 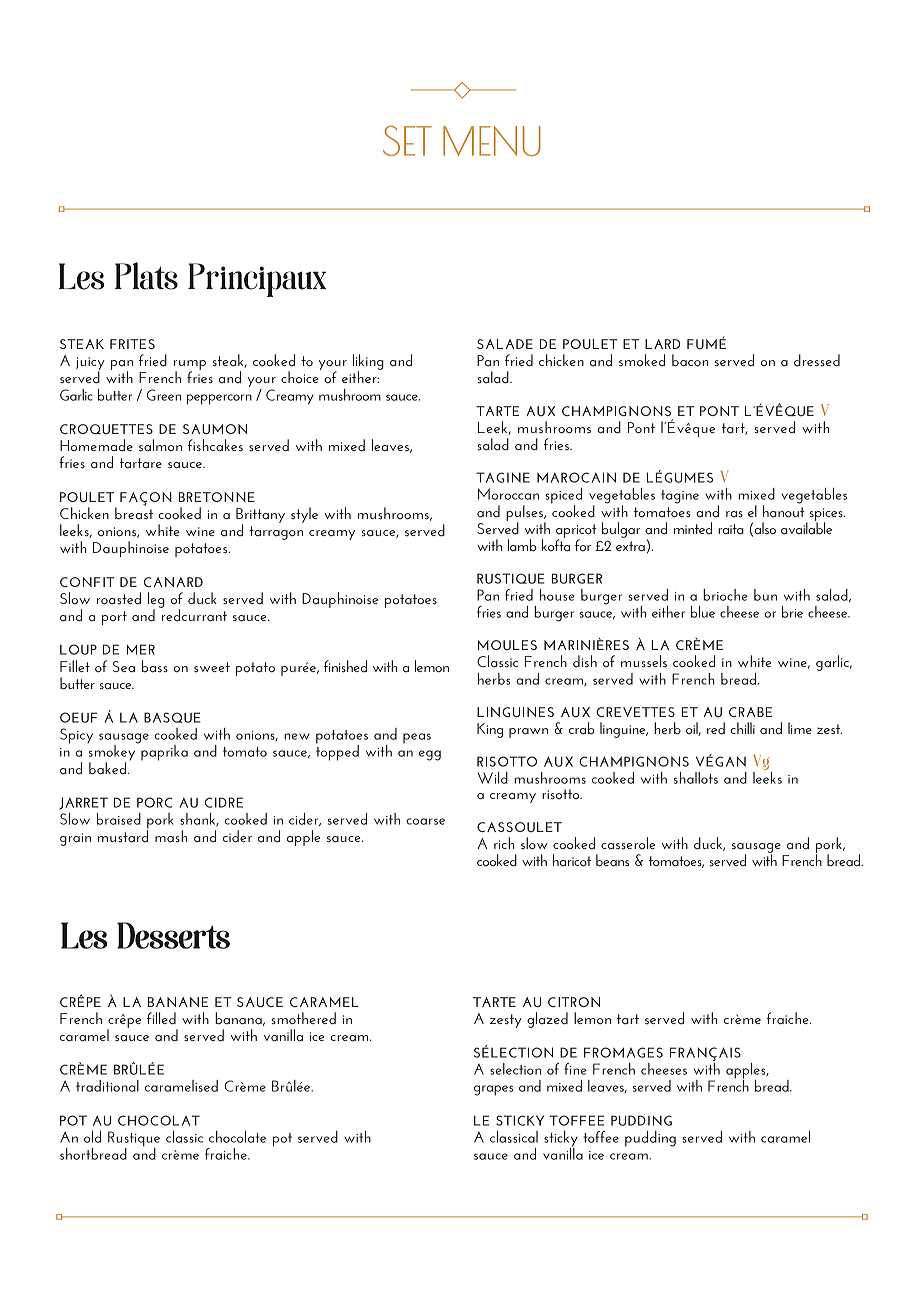 What do you see at coordinates (574, 1002) in the document?
I see `CITRON` at bounding box center [574, 1002].
